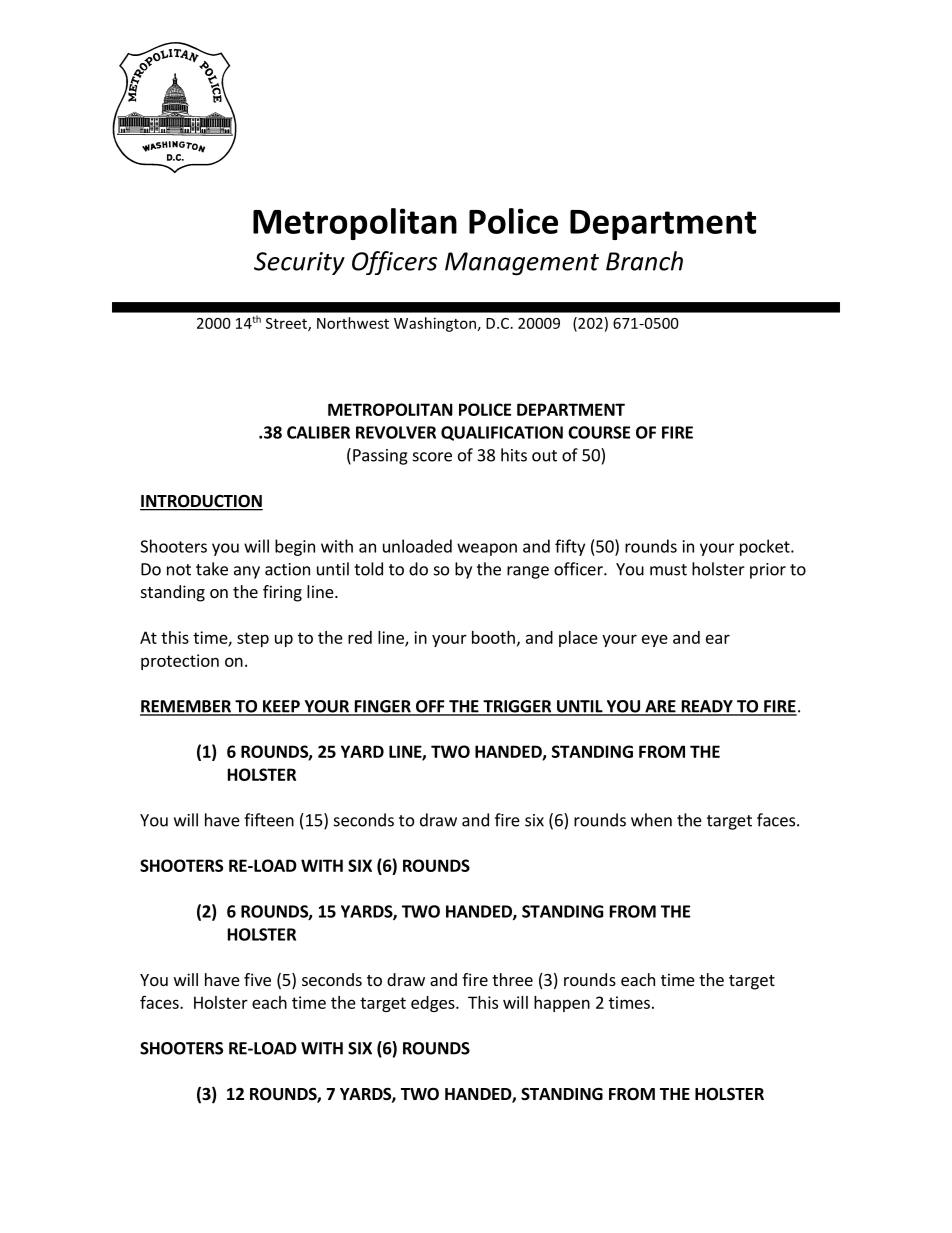 This document has width=952, height=1233. Describe the element at coordinates (644, 261) in the document. I see `Branch` at that location.
